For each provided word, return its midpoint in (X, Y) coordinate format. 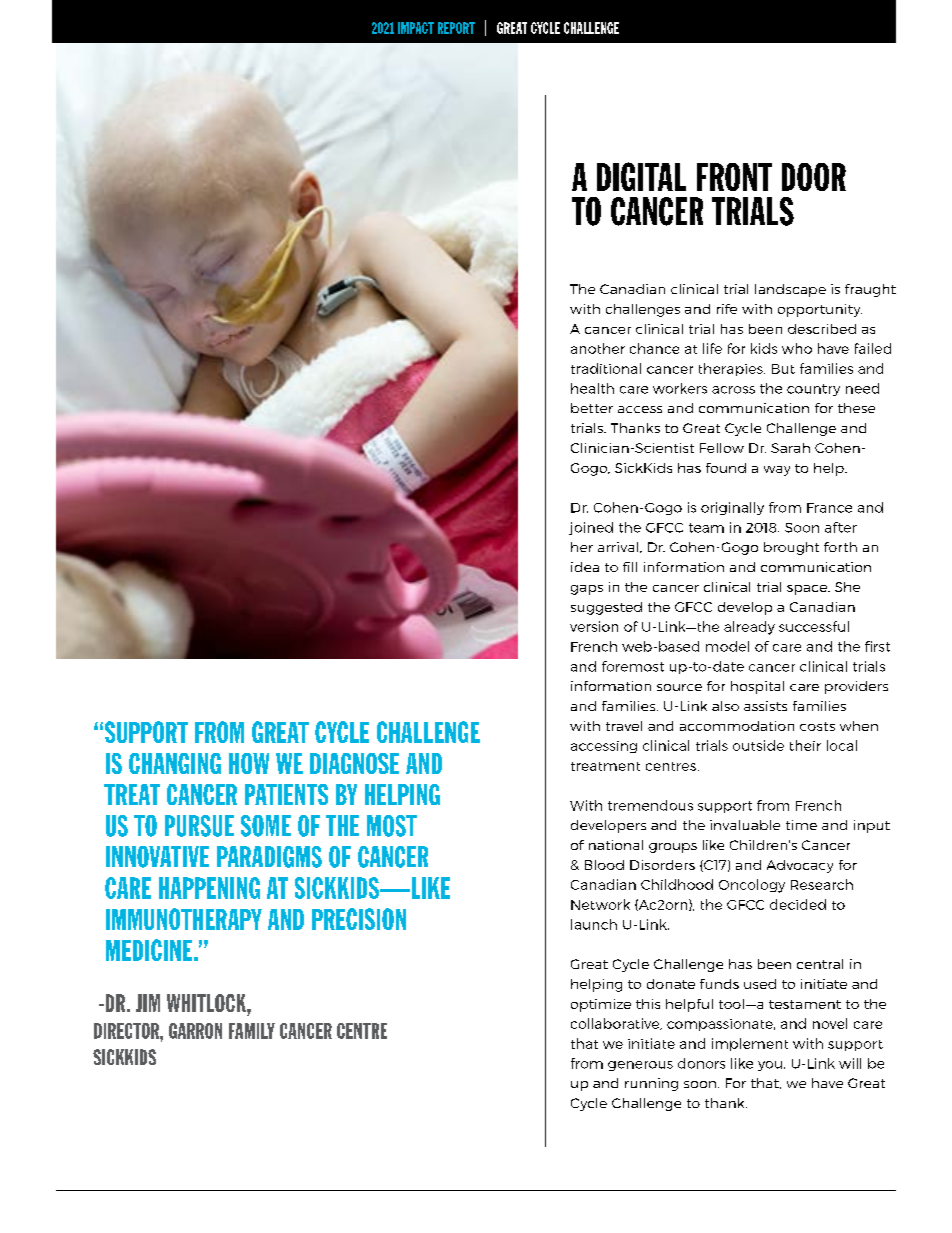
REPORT (456, 28)
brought (791, 548)
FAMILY (252, 1031)
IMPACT (416, 28)
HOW (249, 763)
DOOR (814, 177)
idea (585, 567)
